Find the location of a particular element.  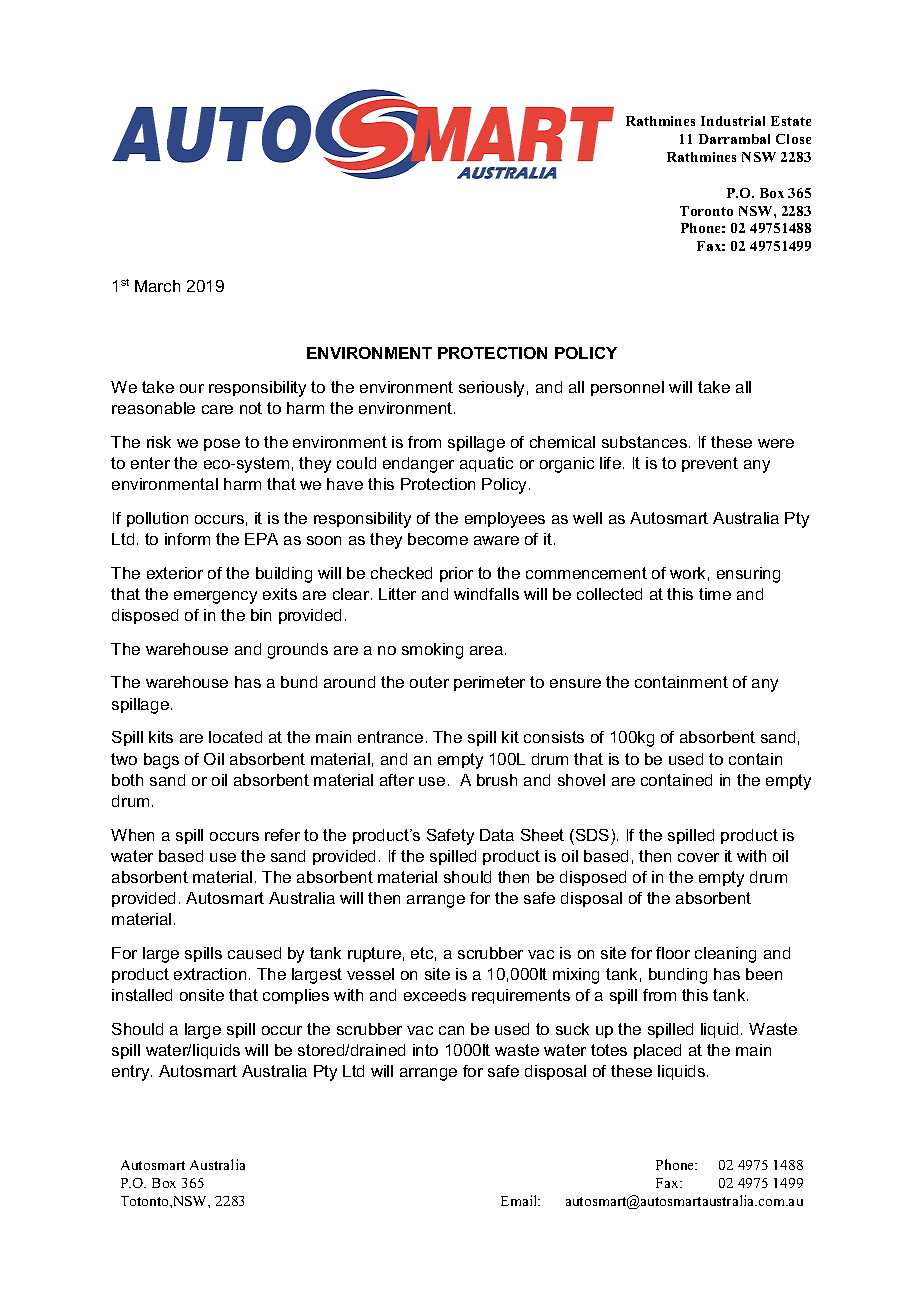

prevent is located at coordinates (710, 464).
